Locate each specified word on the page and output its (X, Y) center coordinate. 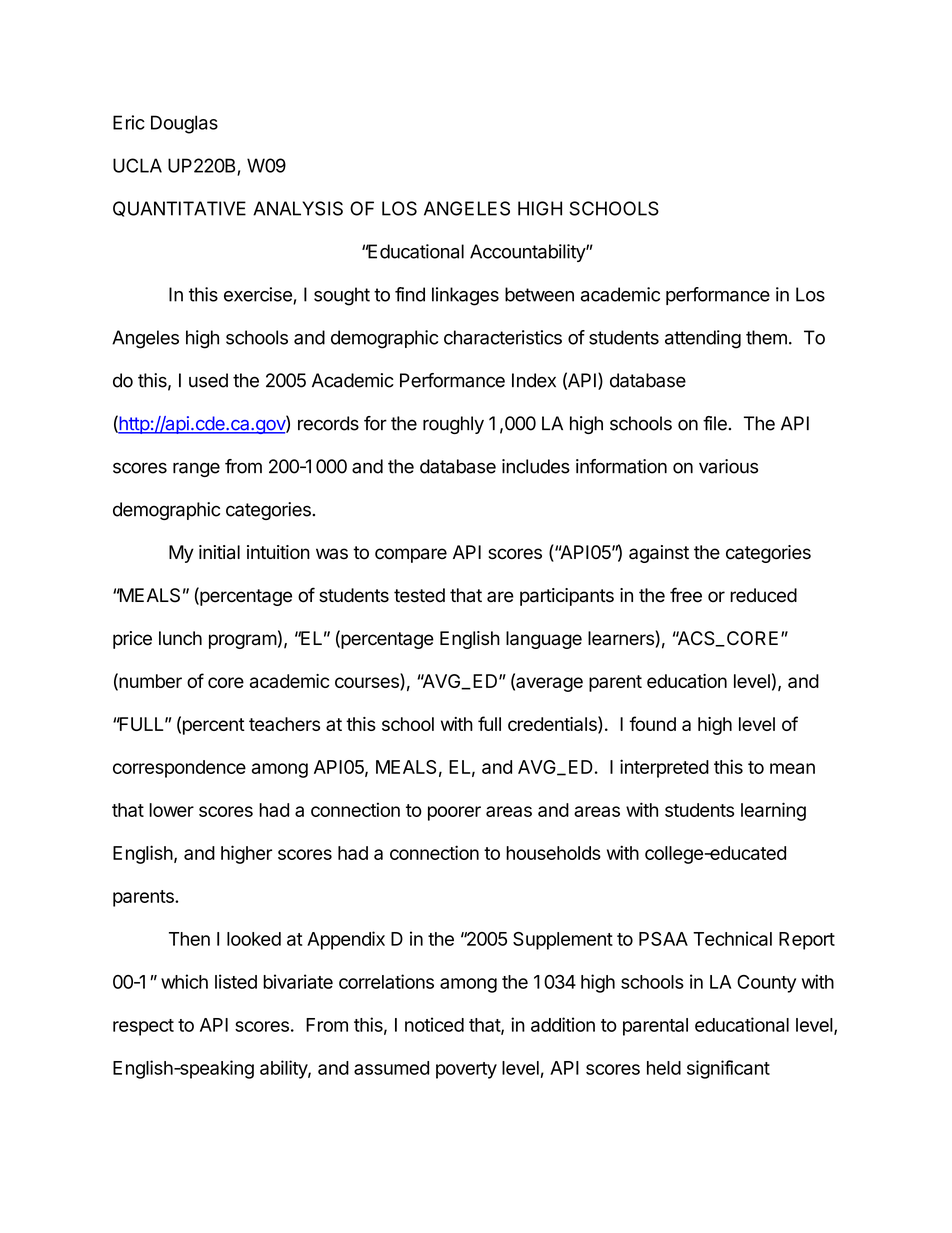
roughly (453, 425)
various (728, 466)
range (196, 469)
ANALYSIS (298, 208)
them (766, 337)
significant (728, 1069)
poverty (466, 1070)
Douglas (184, 124)
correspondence (179, 769)
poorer (454, 813)
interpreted (664, 768)
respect (143, 1027)
